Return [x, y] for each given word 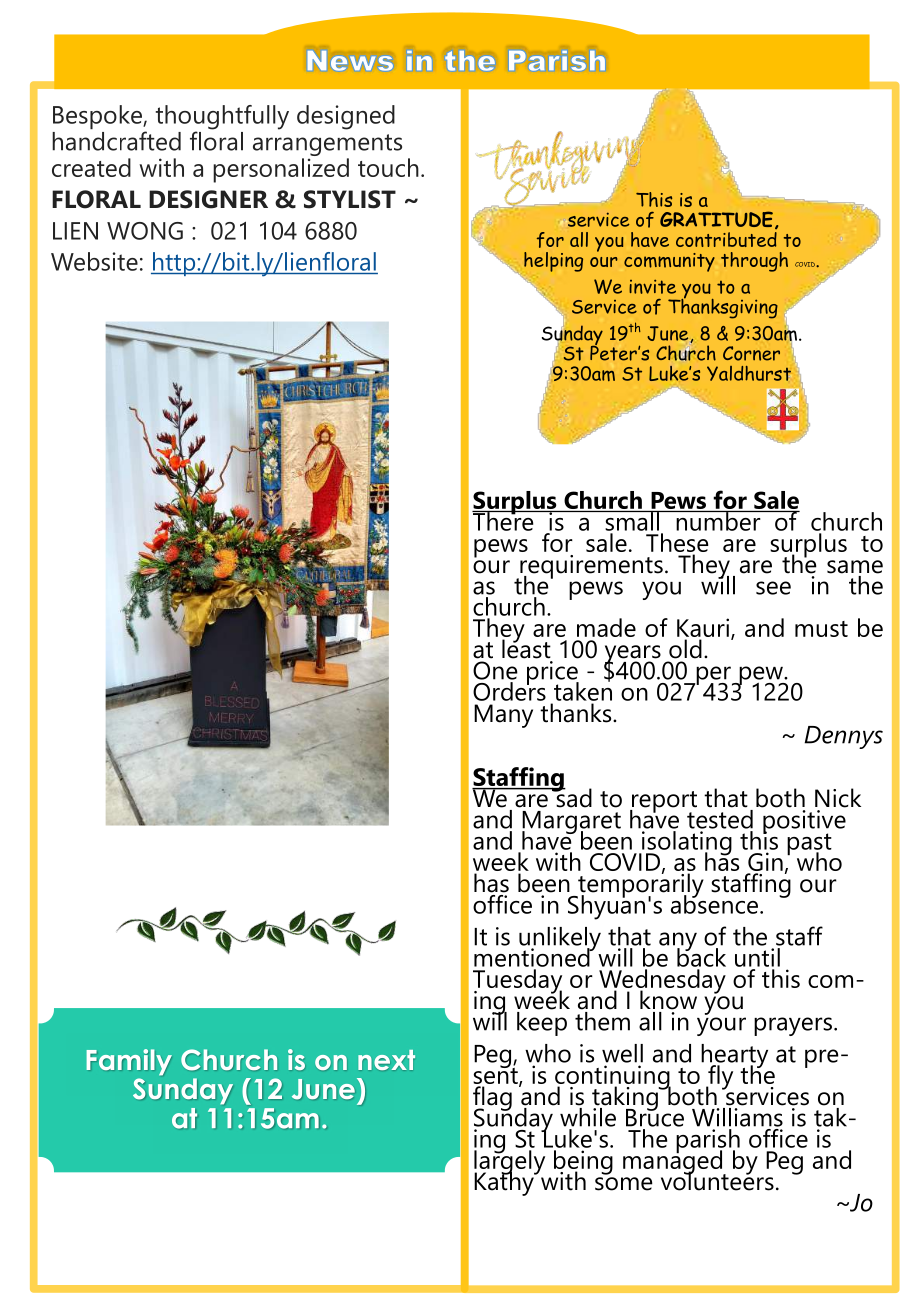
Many [503, 716]
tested [720, 818]
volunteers [717, 1180]
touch [388, 167]
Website [94, 261]
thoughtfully [222, 118]
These [677, 542]
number [718, 521]
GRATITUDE [716, 219]
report [663, 803]
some [624, 1184]
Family [129, 1062]
